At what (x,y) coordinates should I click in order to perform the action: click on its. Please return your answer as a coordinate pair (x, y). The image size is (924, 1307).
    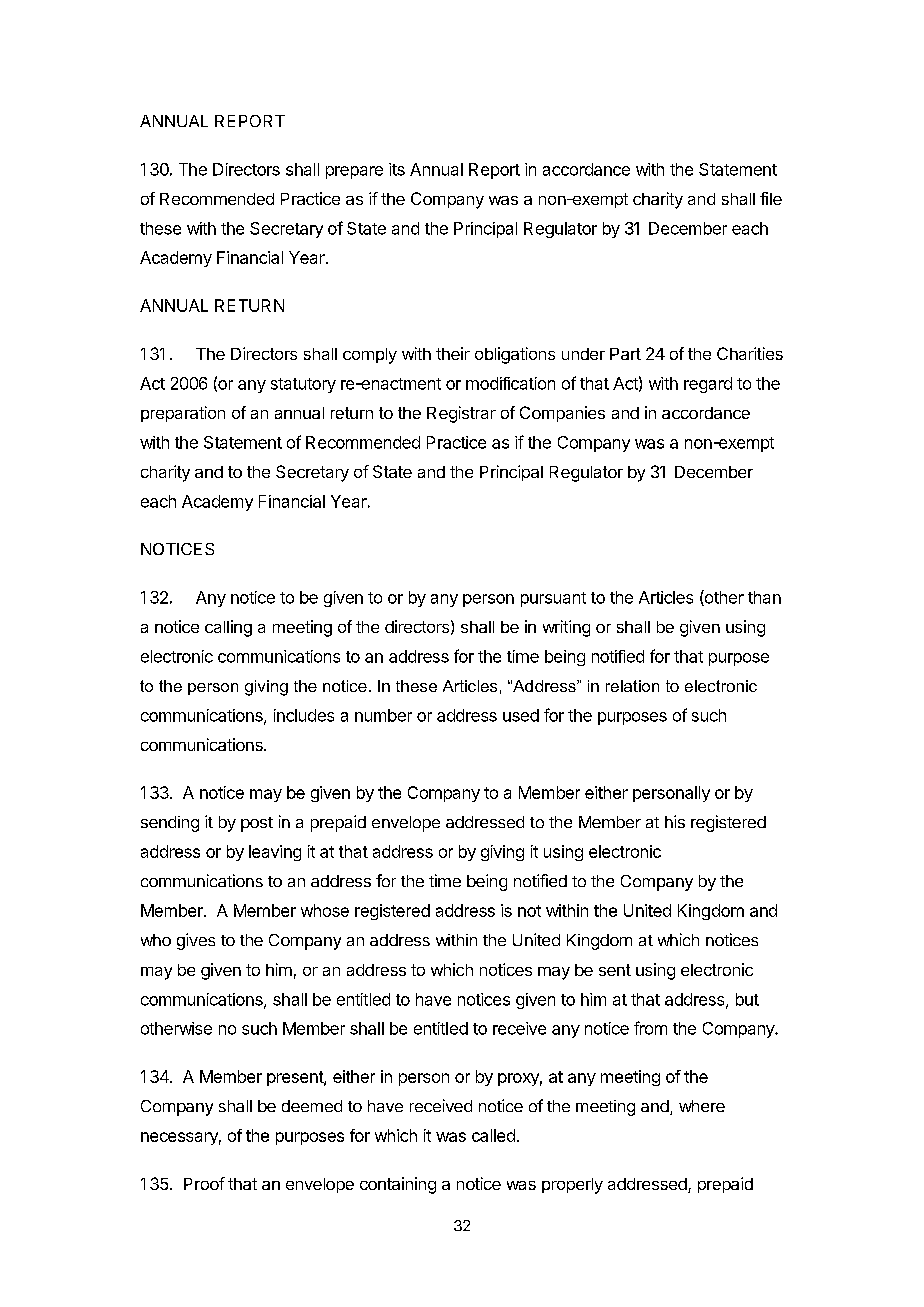
    Looking at the image, I should click on (397, 169).
